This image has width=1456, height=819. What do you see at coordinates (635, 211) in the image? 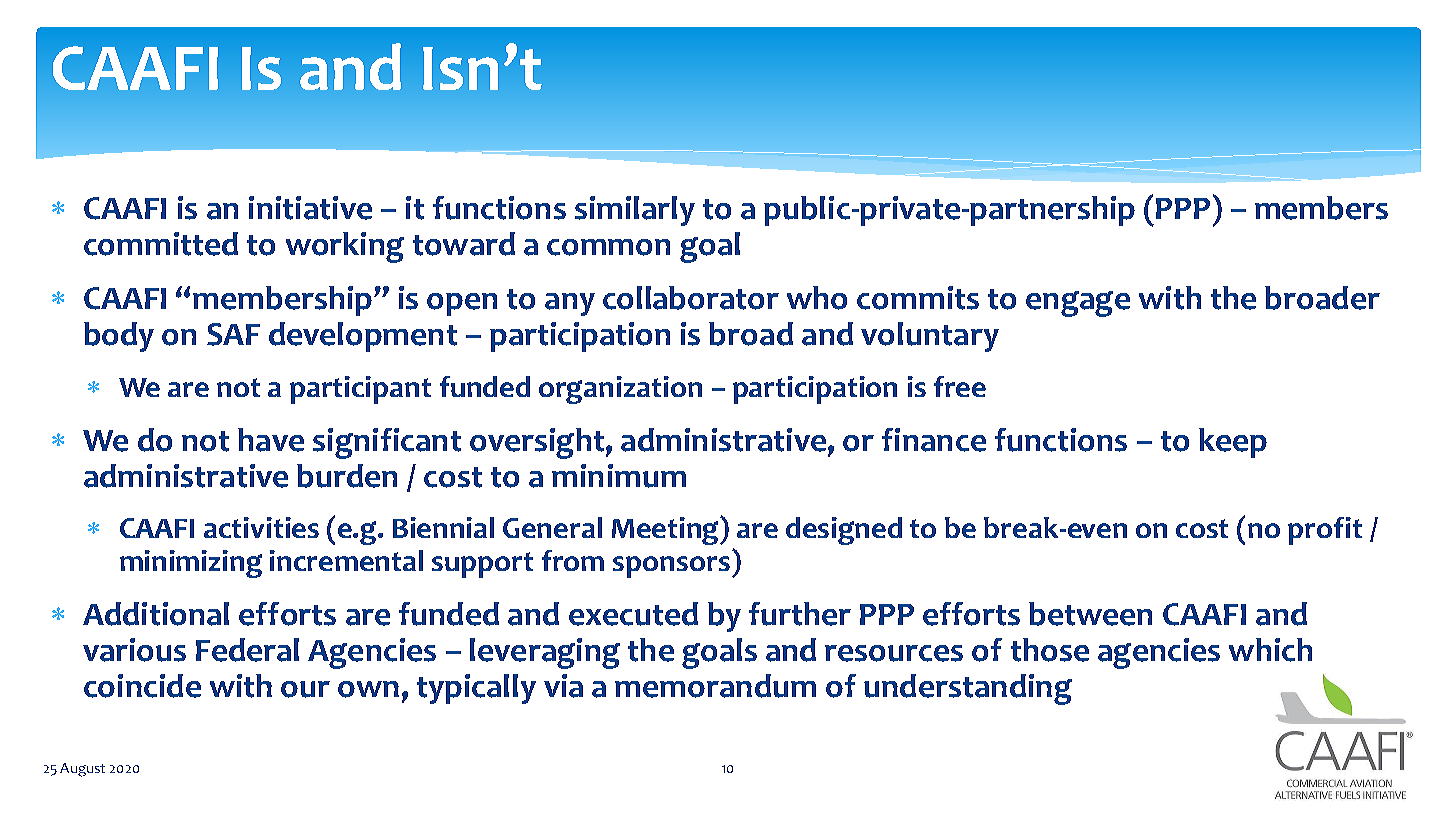
I see `similarly` at bounding box center [635, 211].
